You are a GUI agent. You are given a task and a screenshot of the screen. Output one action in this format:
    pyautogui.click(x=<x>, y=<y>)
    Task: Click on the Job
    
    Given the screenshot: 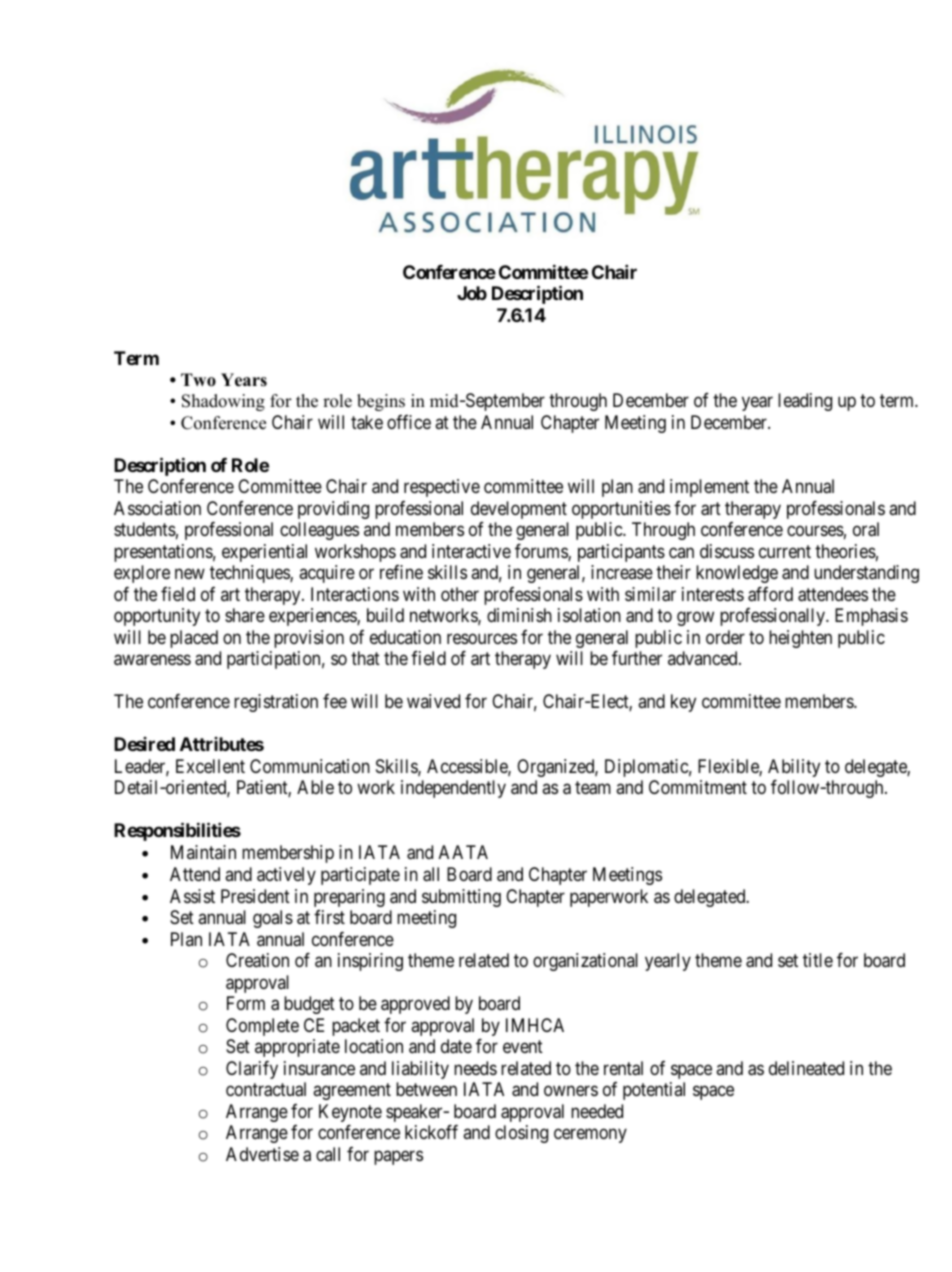 What is the action you would take?
    pyautogui.click(x=472, y=293)
